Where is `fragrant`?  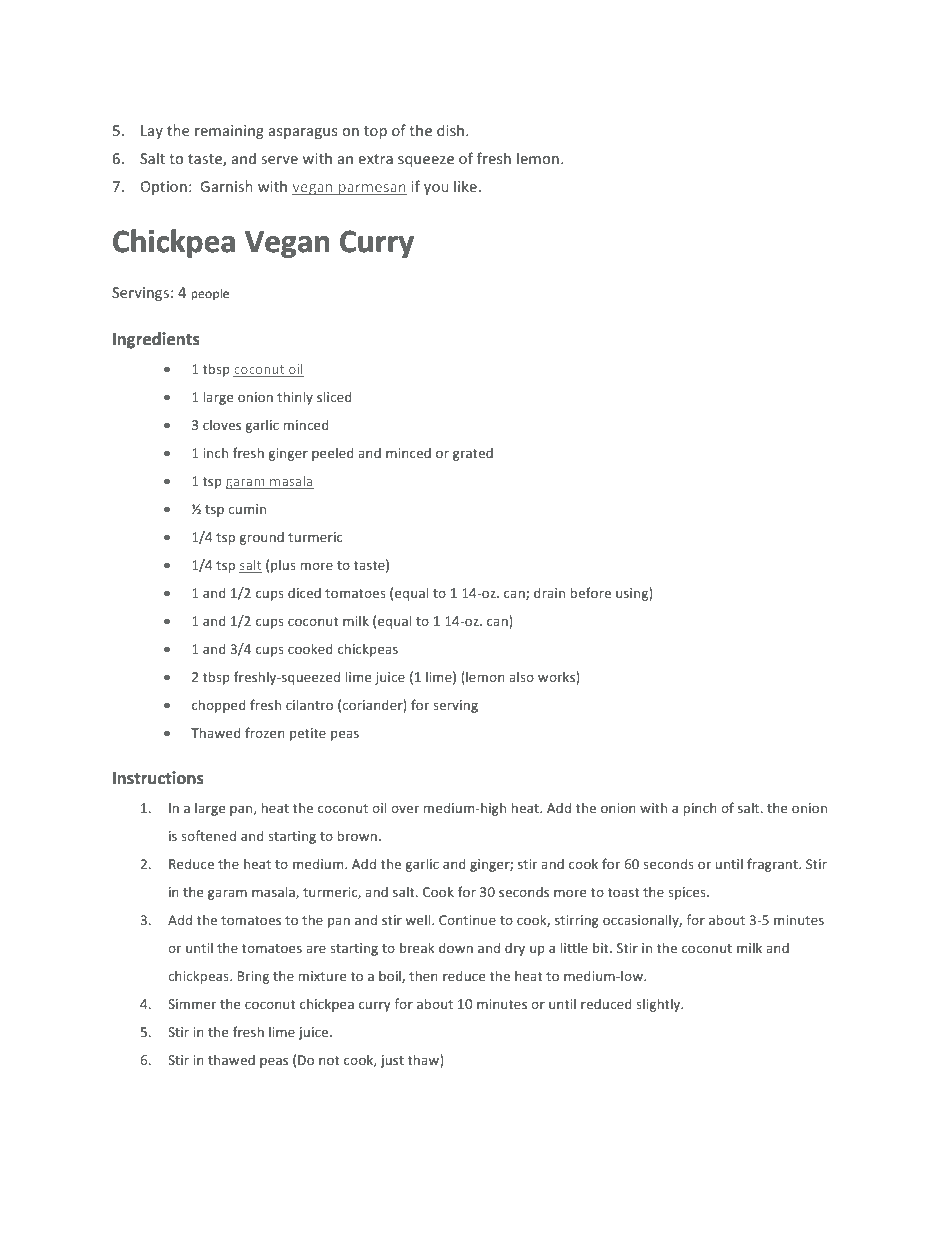
fragrant is located at coordinates (773, 865).
